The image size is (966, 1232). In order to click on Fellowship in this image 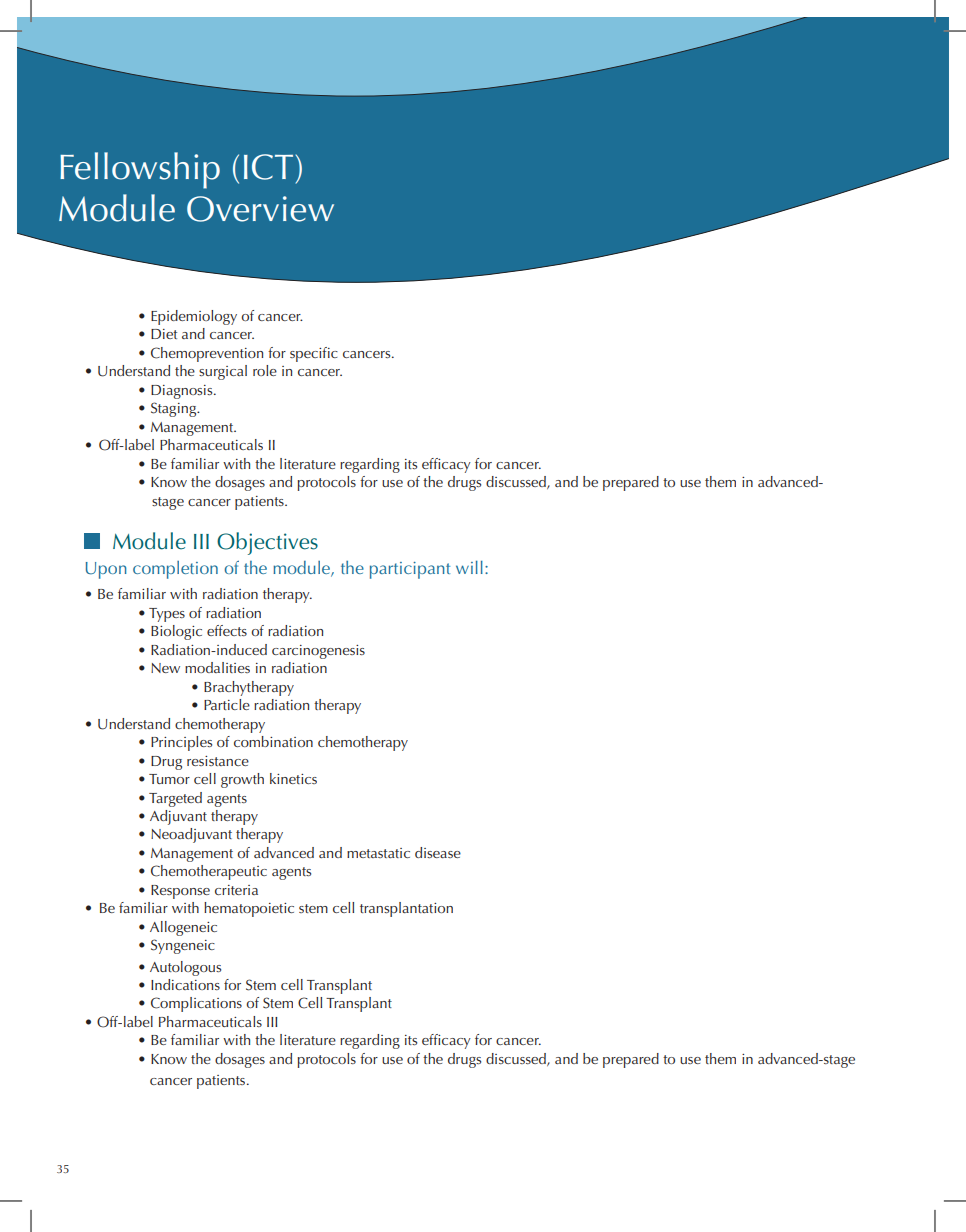, I will do `click(140, 170)`.
